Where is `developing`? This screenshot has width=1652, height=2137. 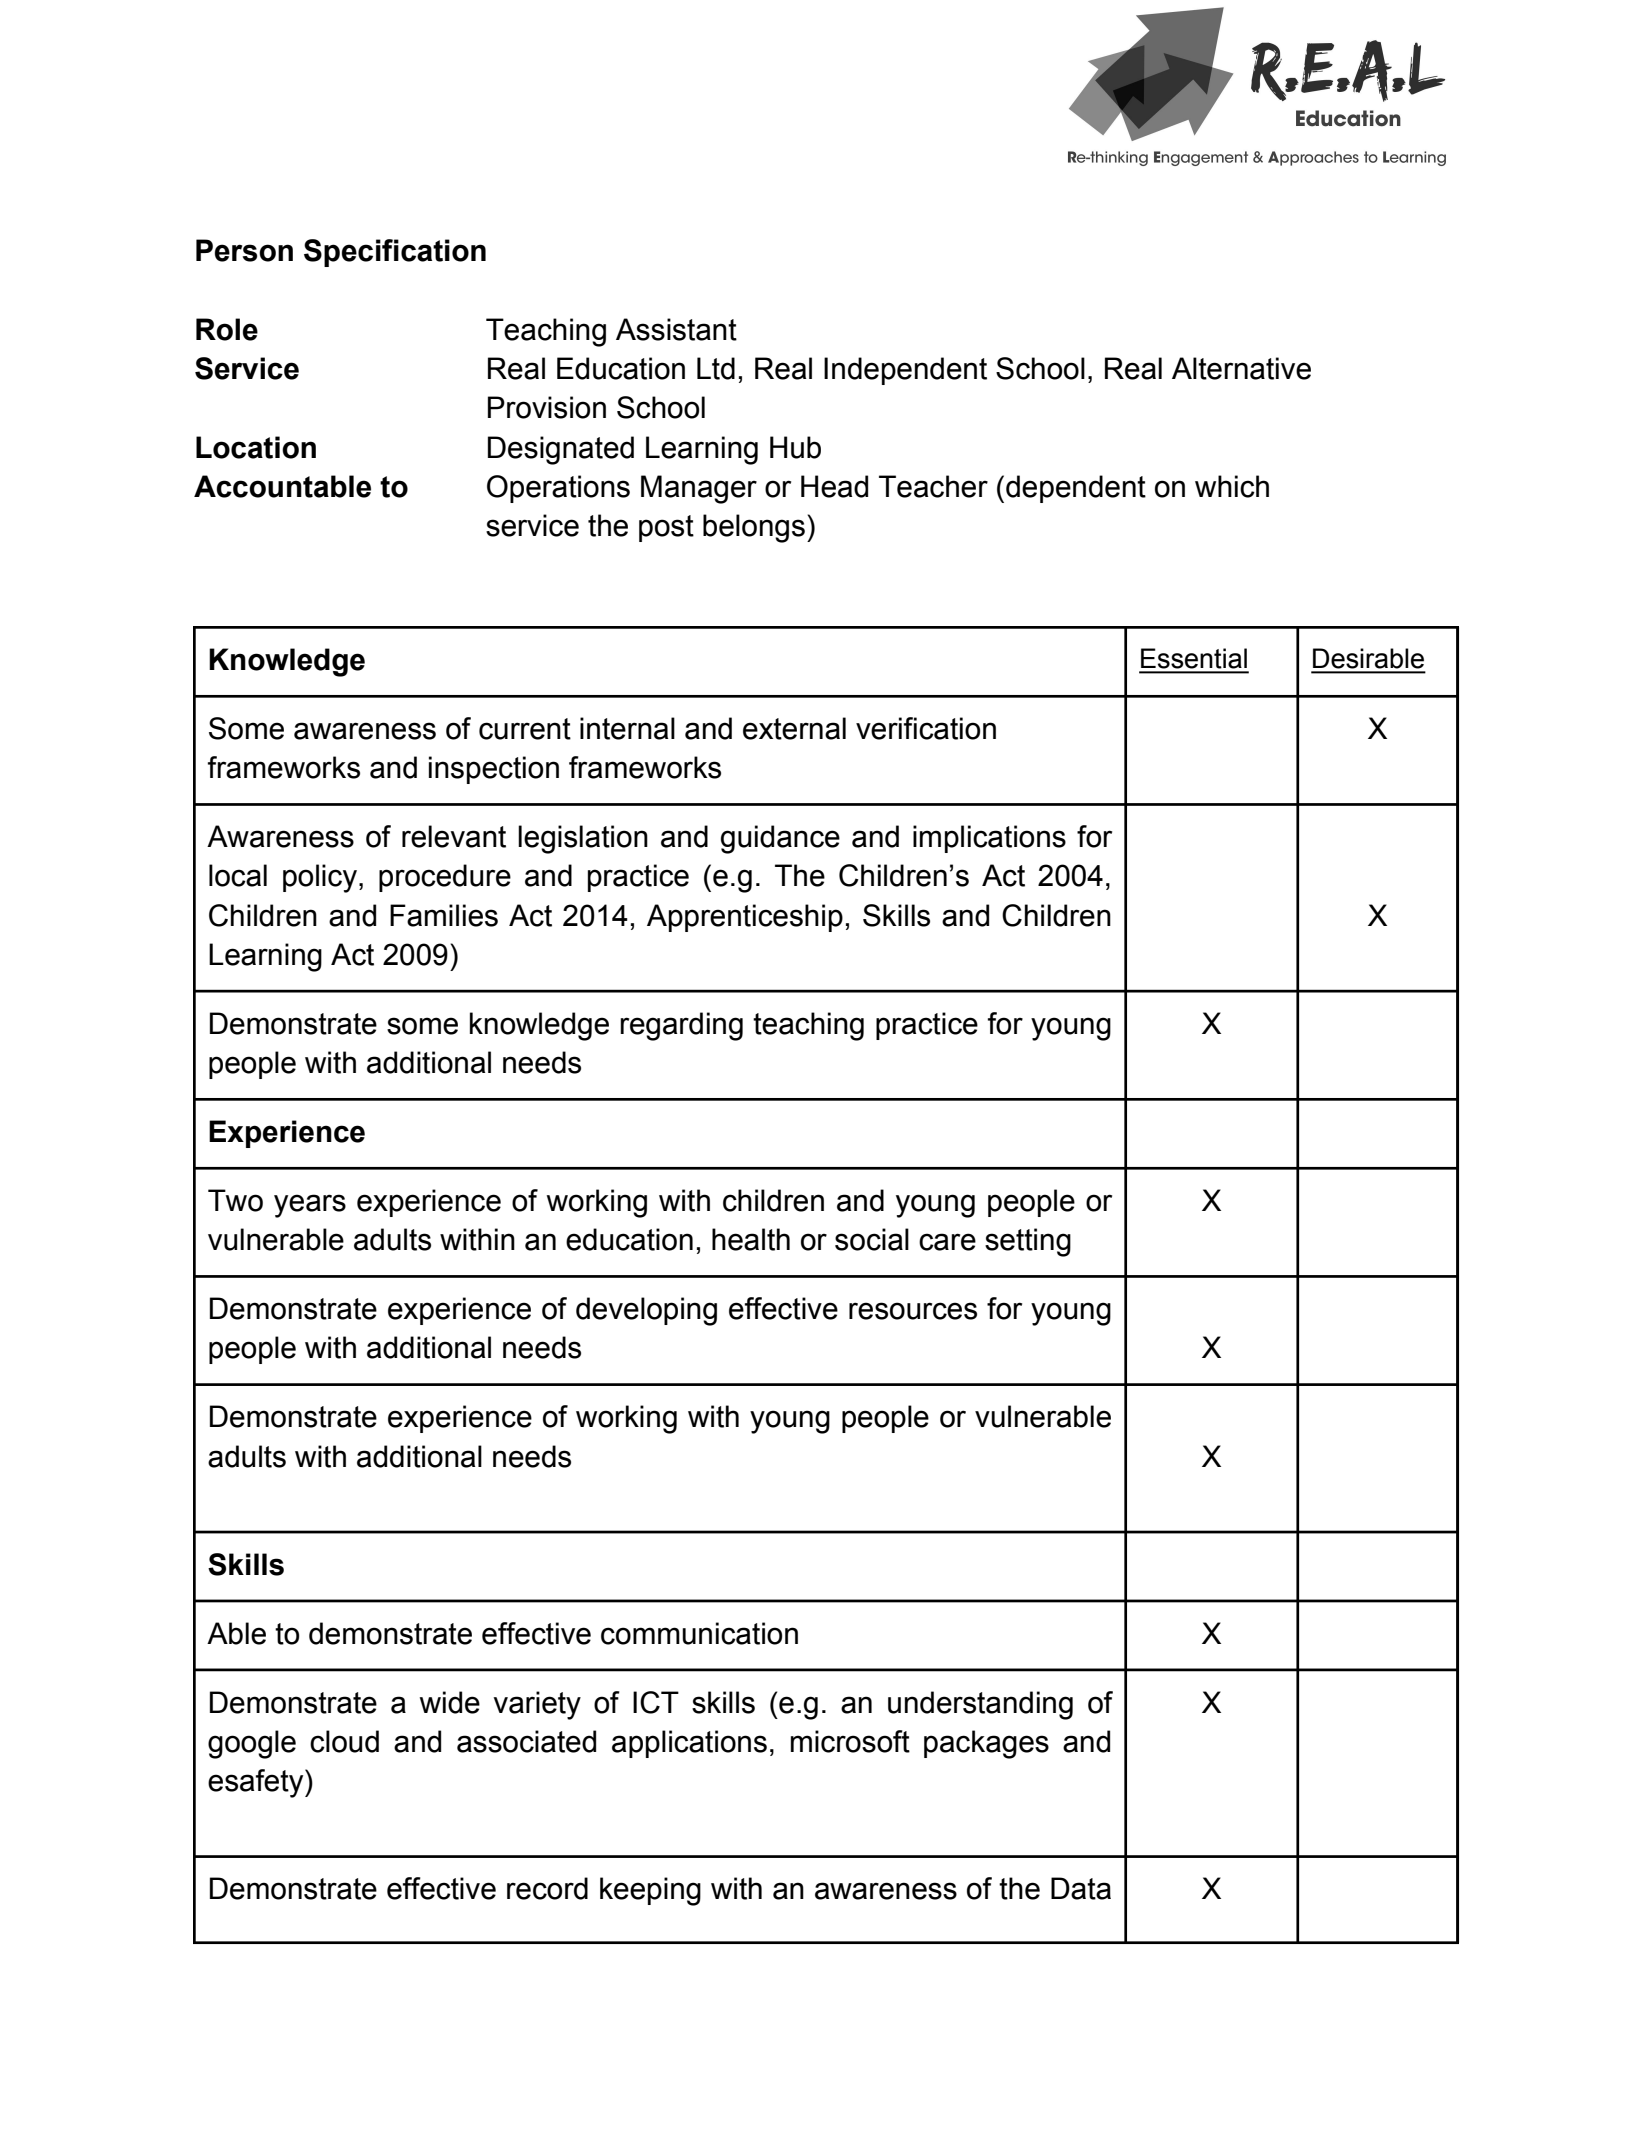 developing is located at coordinates (646, 1311).
